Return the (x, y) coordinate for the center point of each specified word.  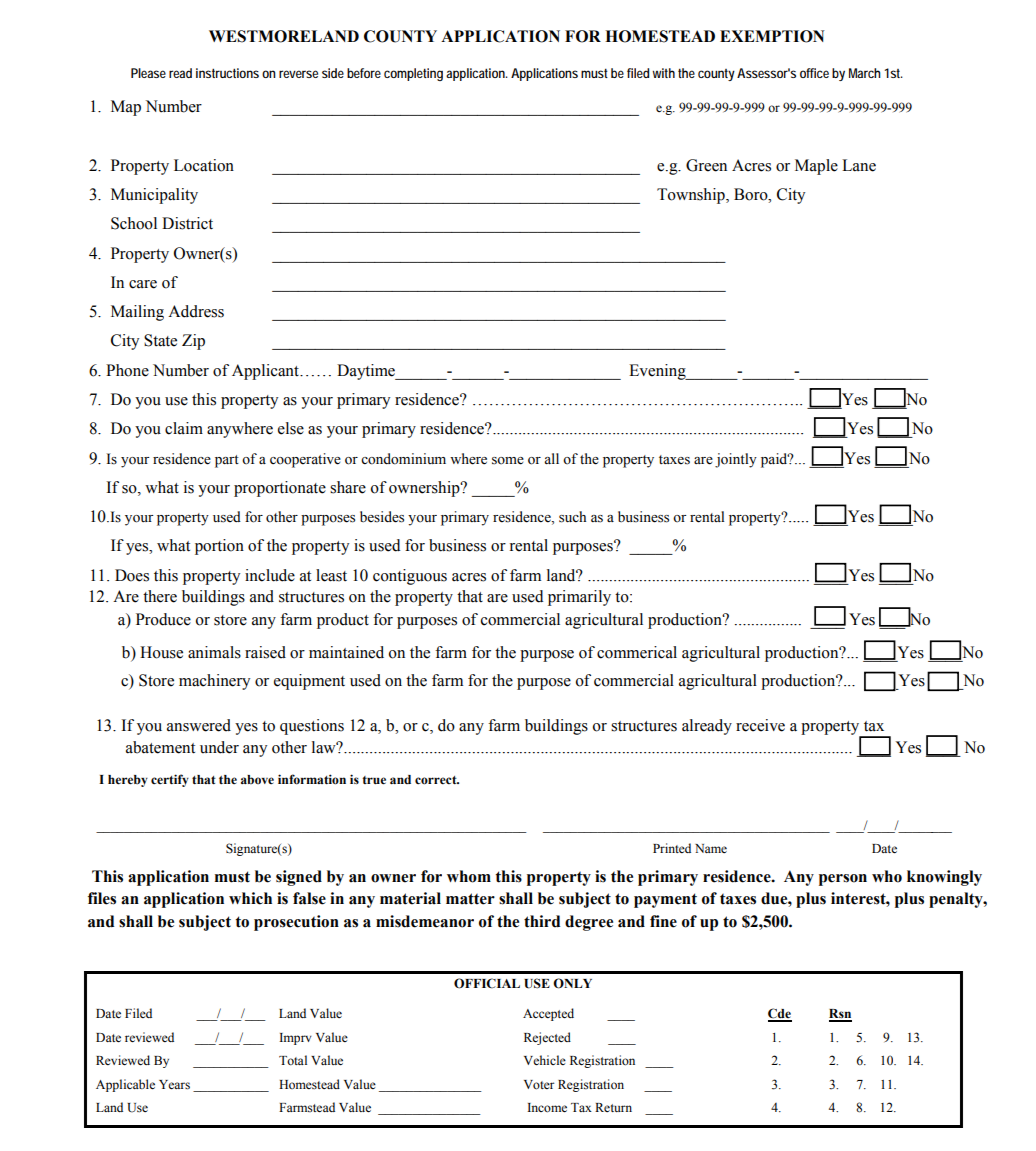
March (865, 73)
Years (174, 1085)
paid (775, 460)
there (160, 596)
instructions (227, 73)
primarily (579, 598)
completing (413, 74)
